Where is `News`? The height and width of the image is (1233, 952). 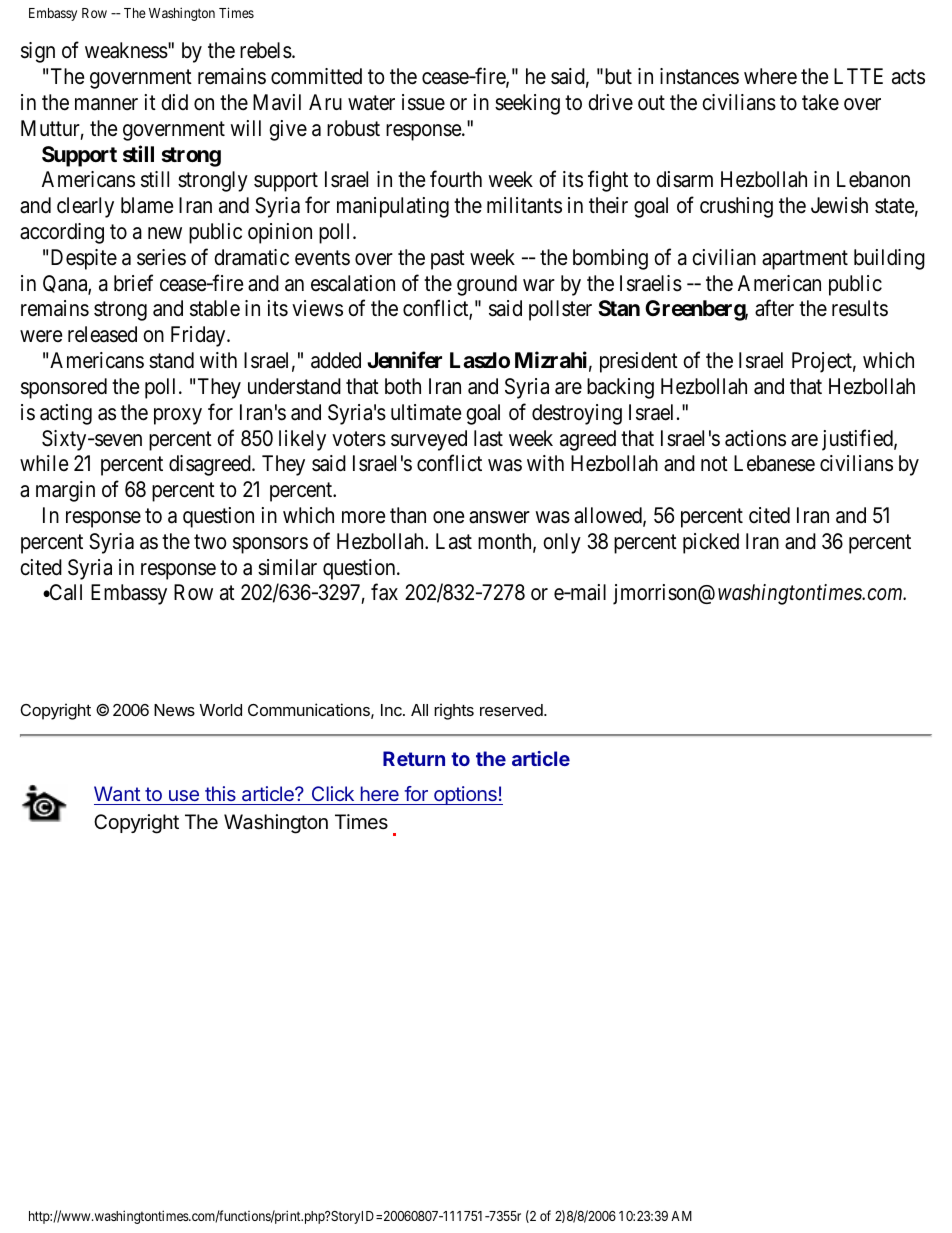 News is located at coordinates (174, 710).
